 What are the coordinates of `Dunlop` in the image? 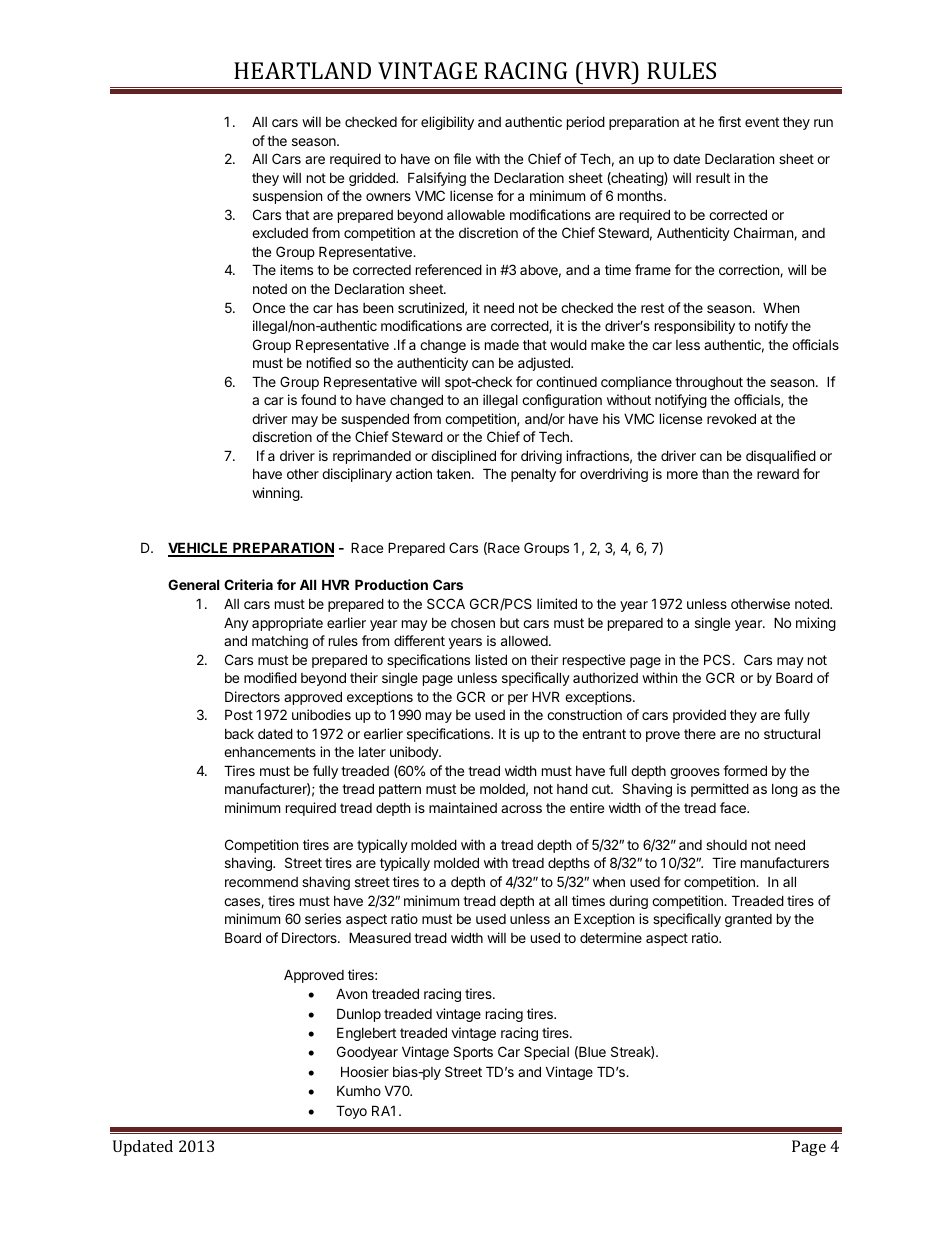 It's located at (359, 1015).
